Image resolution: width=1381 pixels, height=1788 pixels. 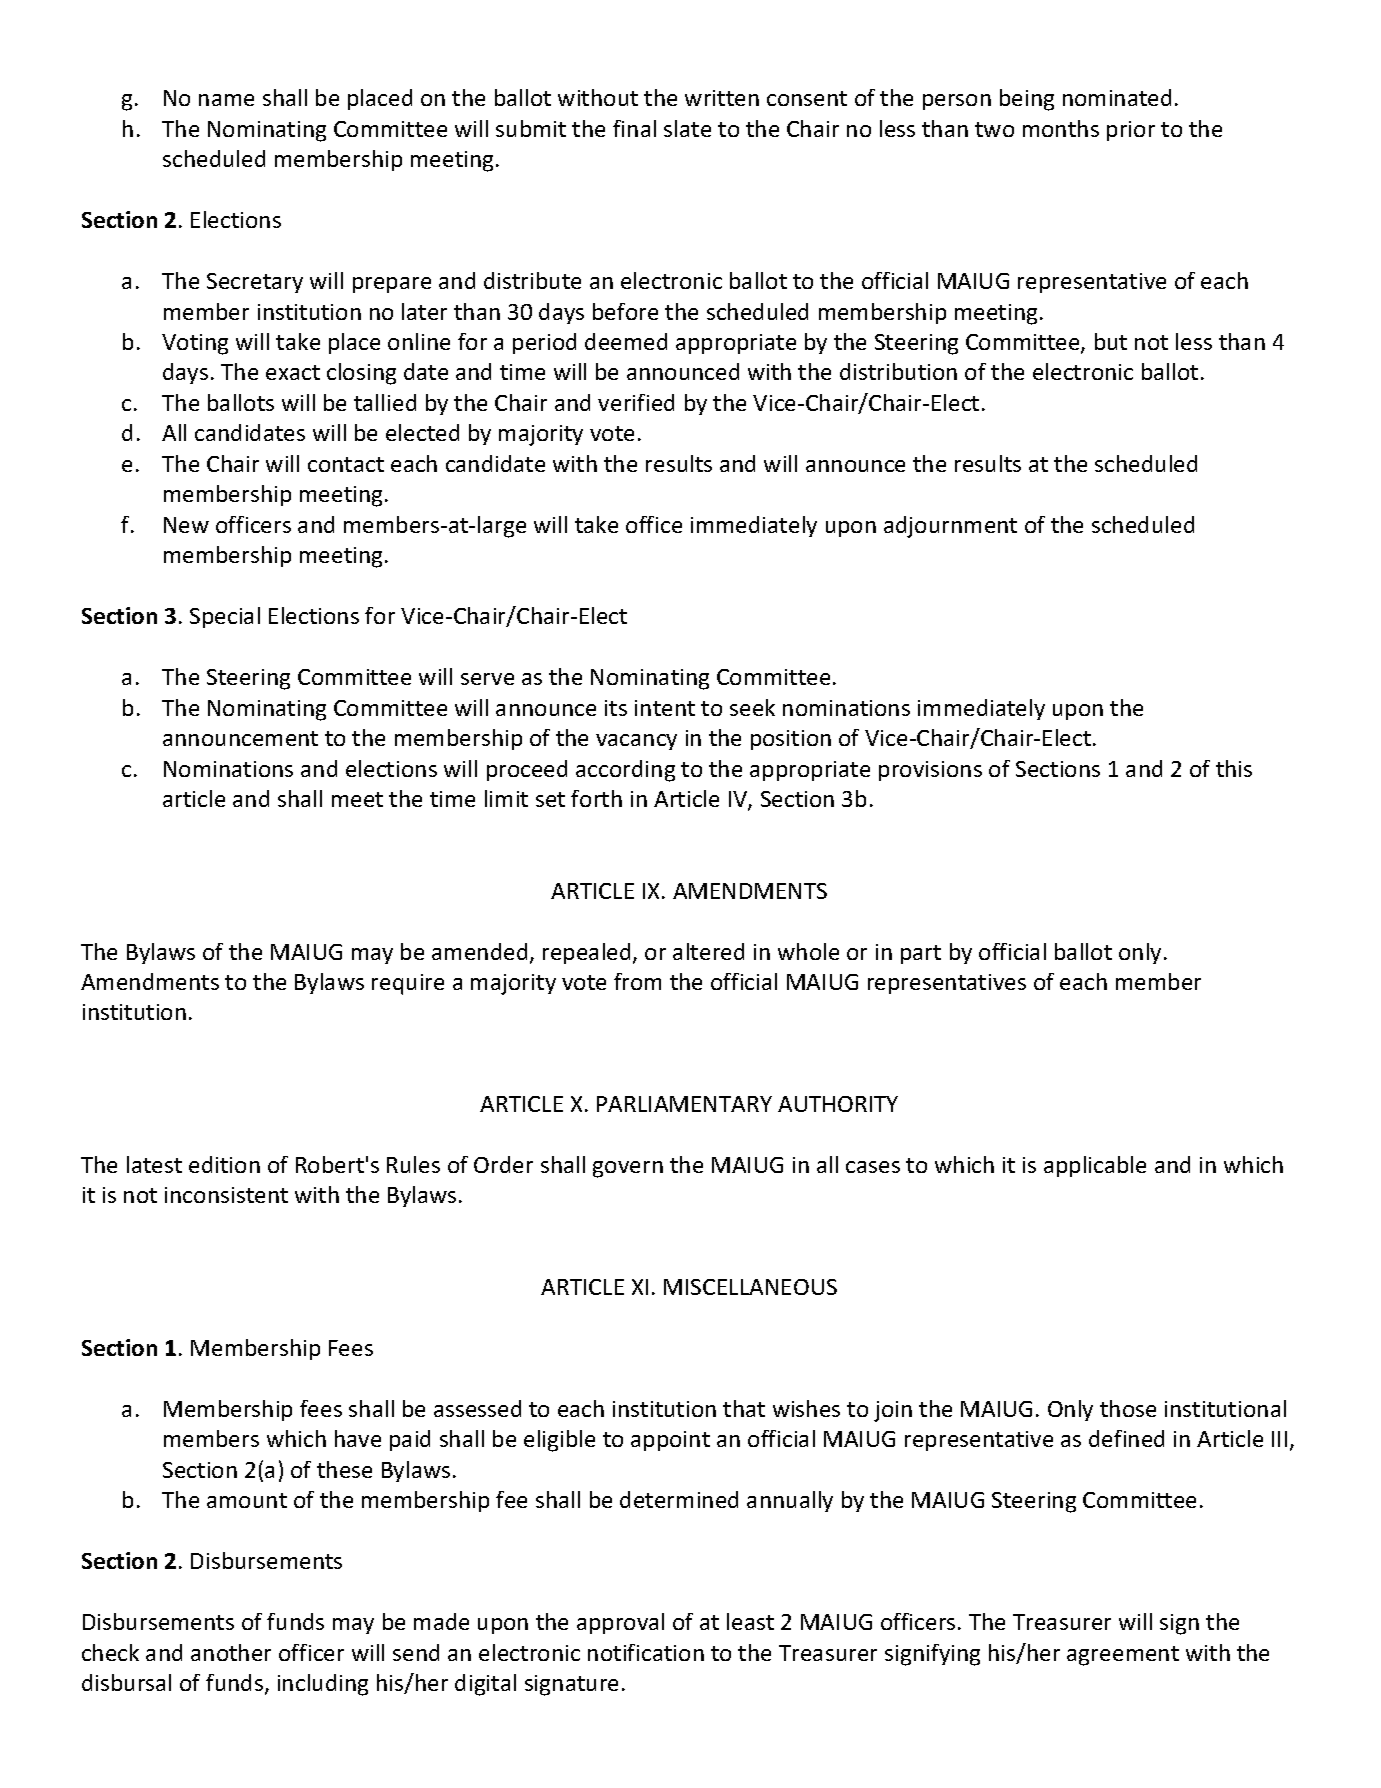 I want to click on require, so click(x=408, y=984).
